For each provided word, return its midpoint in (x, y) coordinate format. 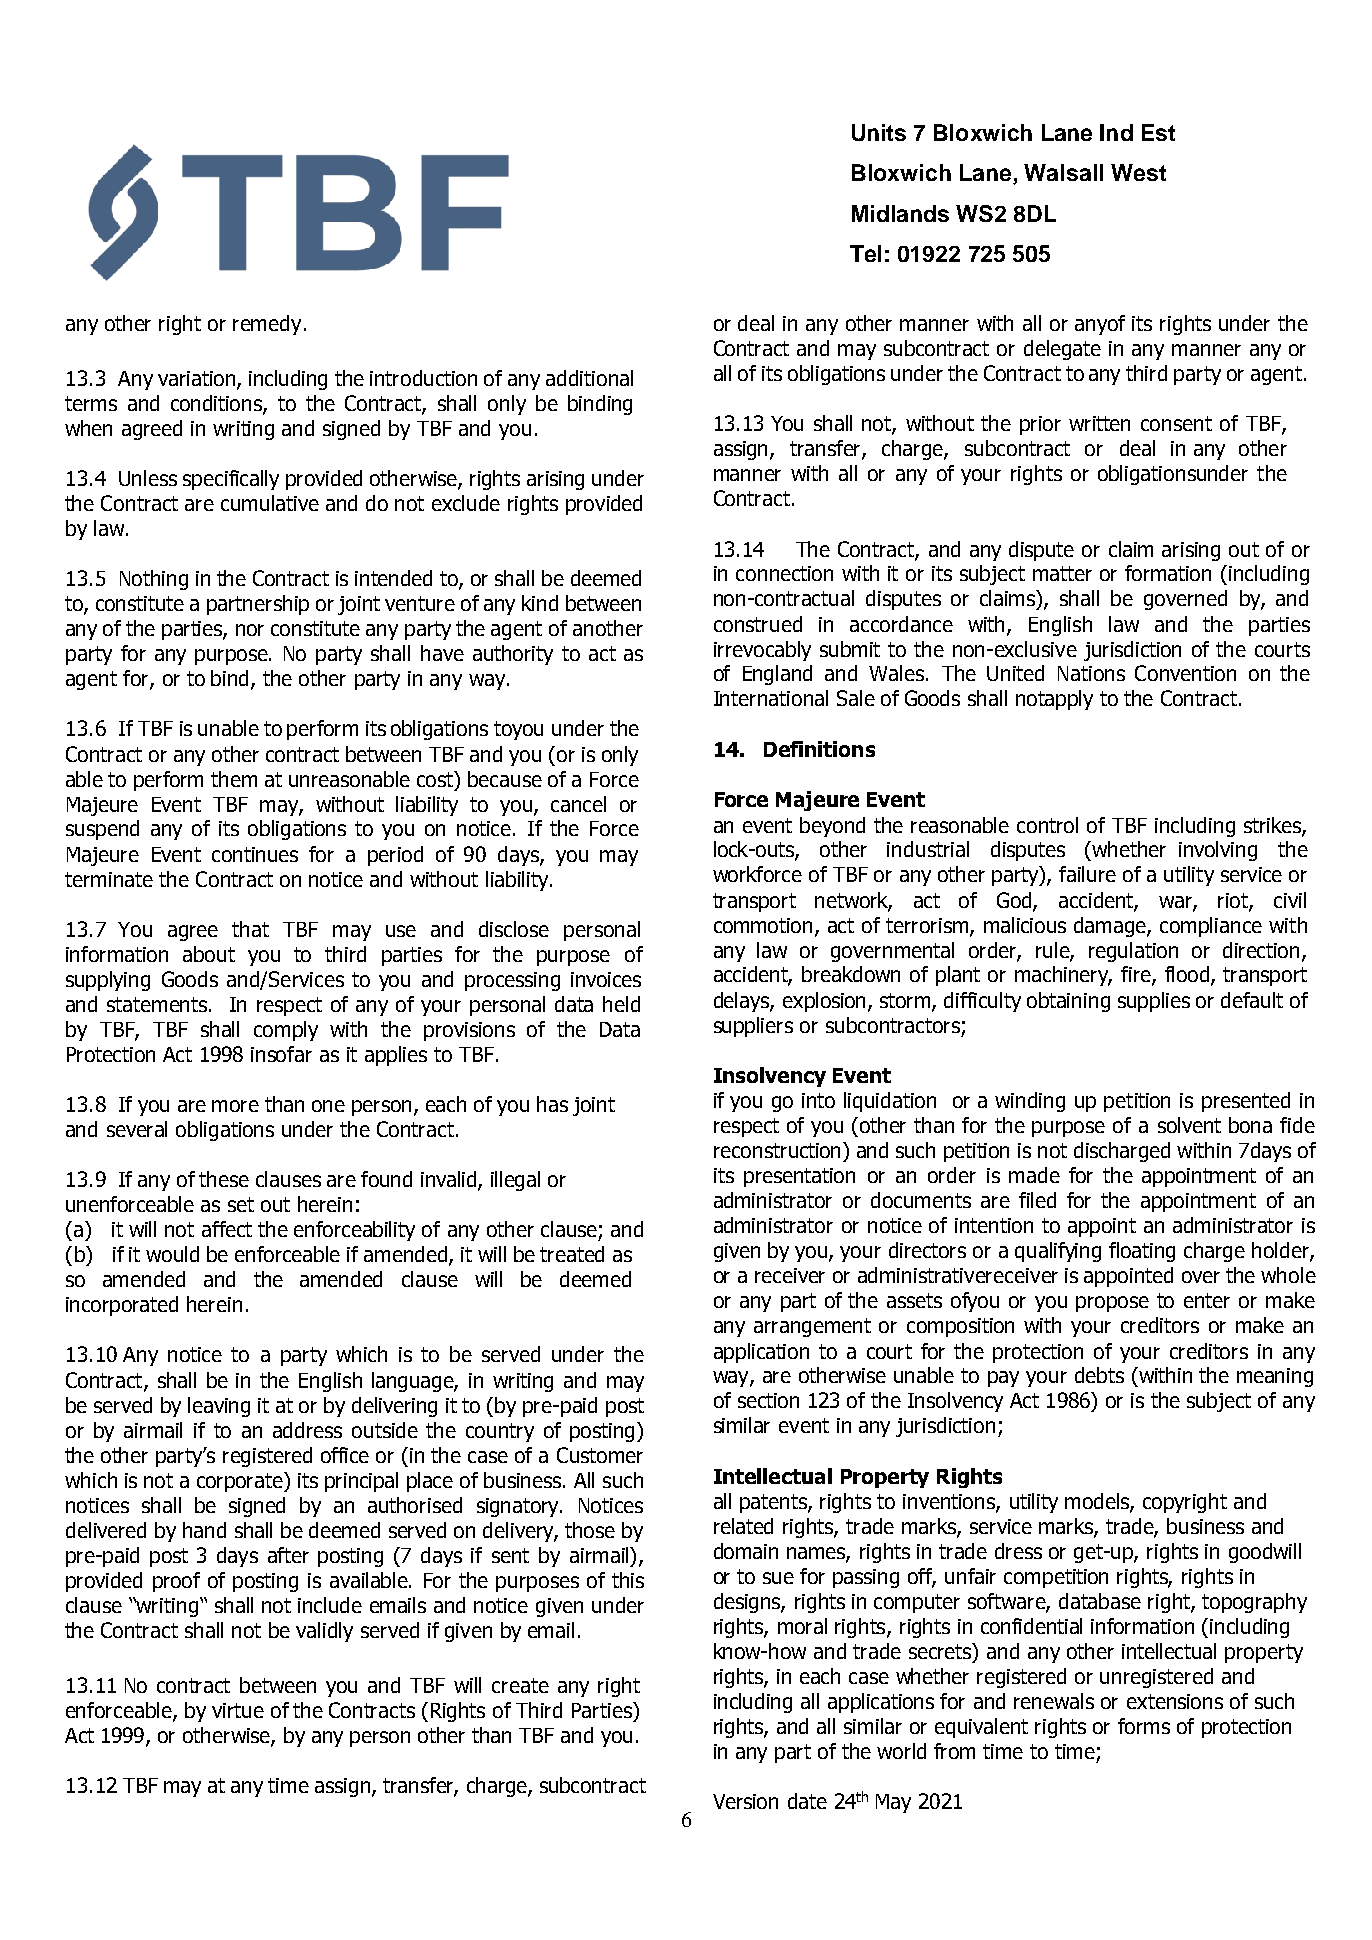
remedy (267, 325)
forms (1144, 1726)
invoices (606, 979)
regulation (1133, 952)
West (1138, 172)
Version (745, 1801)
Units (879, 132)
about (209, 954)
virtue (238, 1710)
